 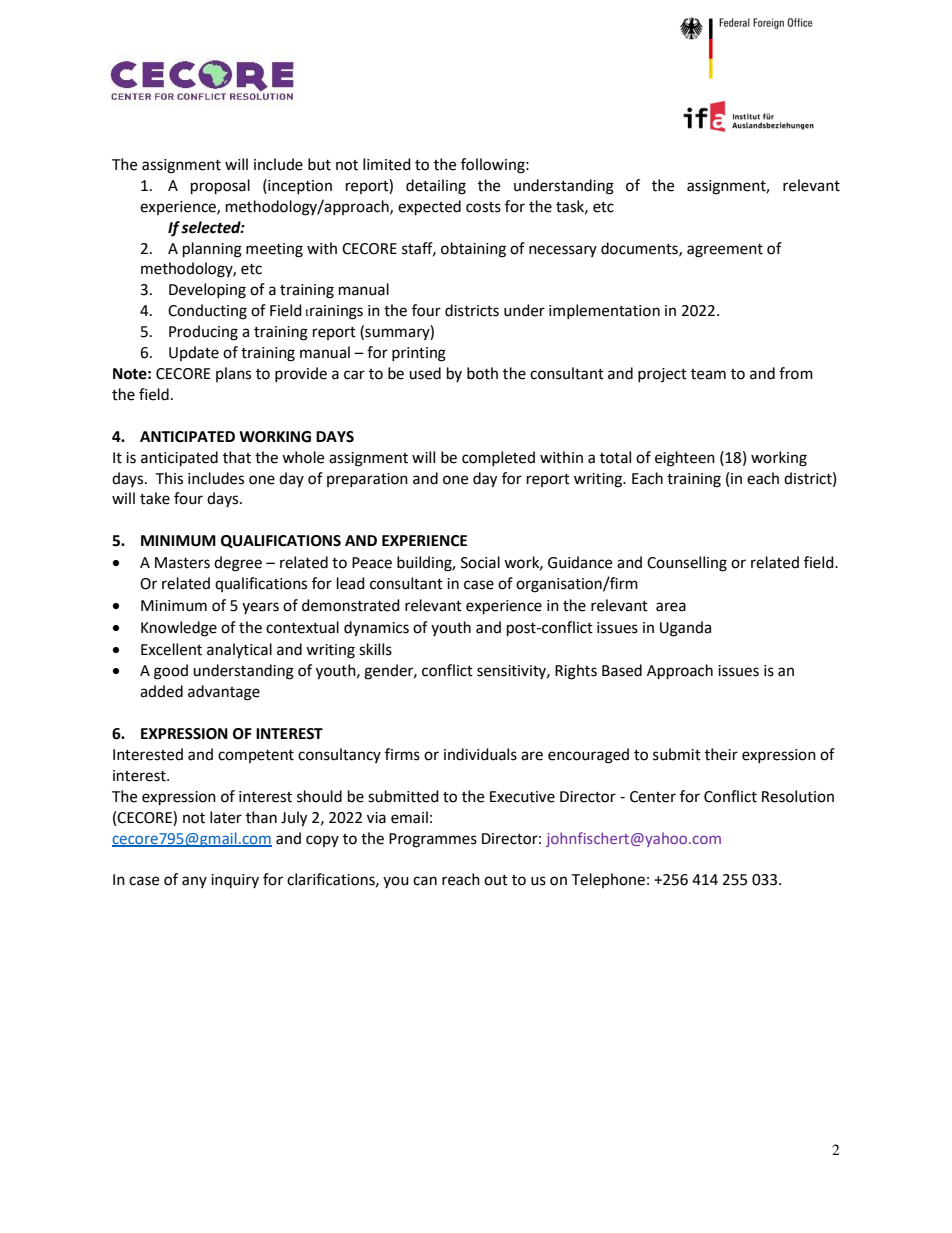 I want to click on team, so click(x=708, y=374).
